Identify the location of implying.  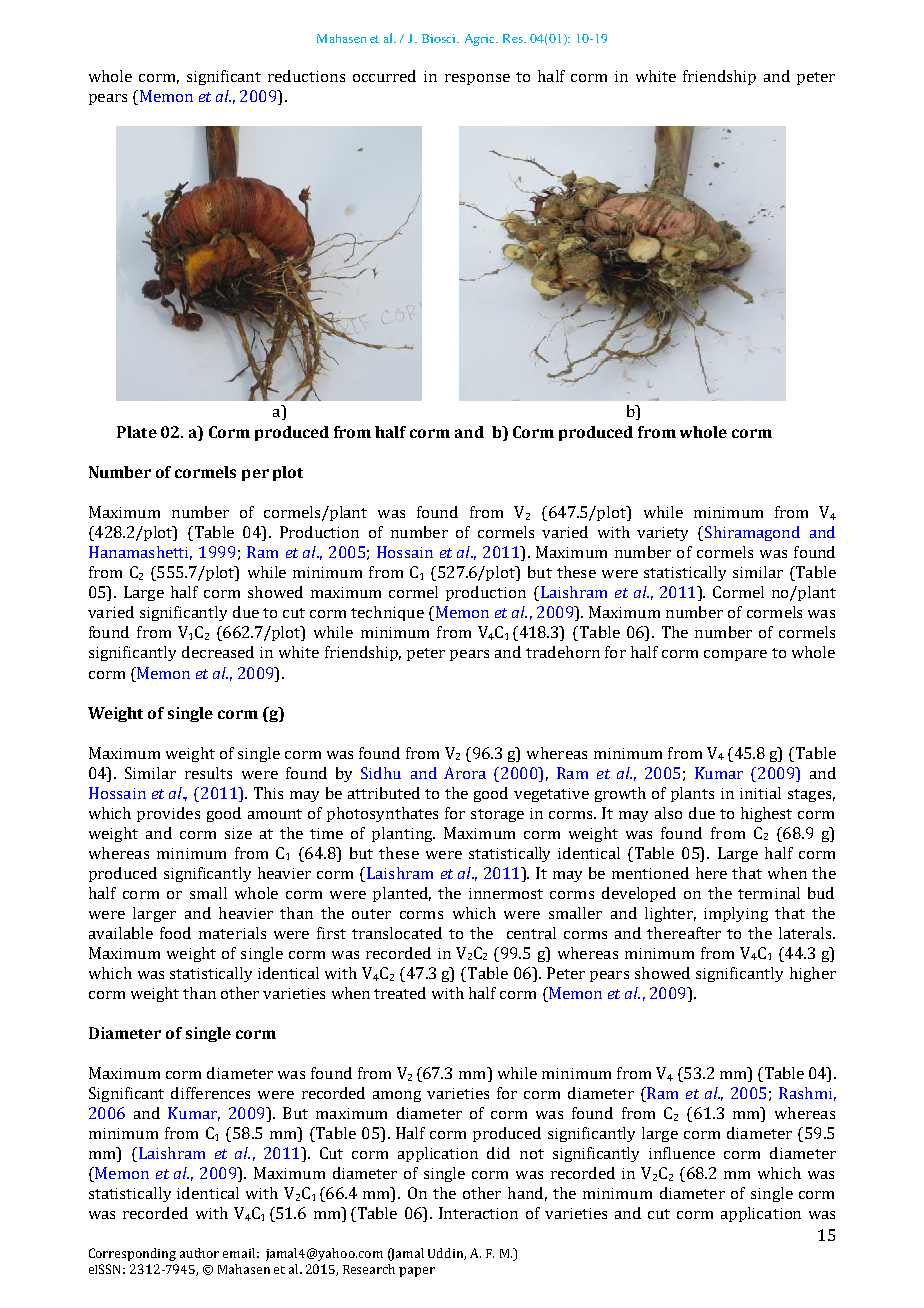
(736, 914).
